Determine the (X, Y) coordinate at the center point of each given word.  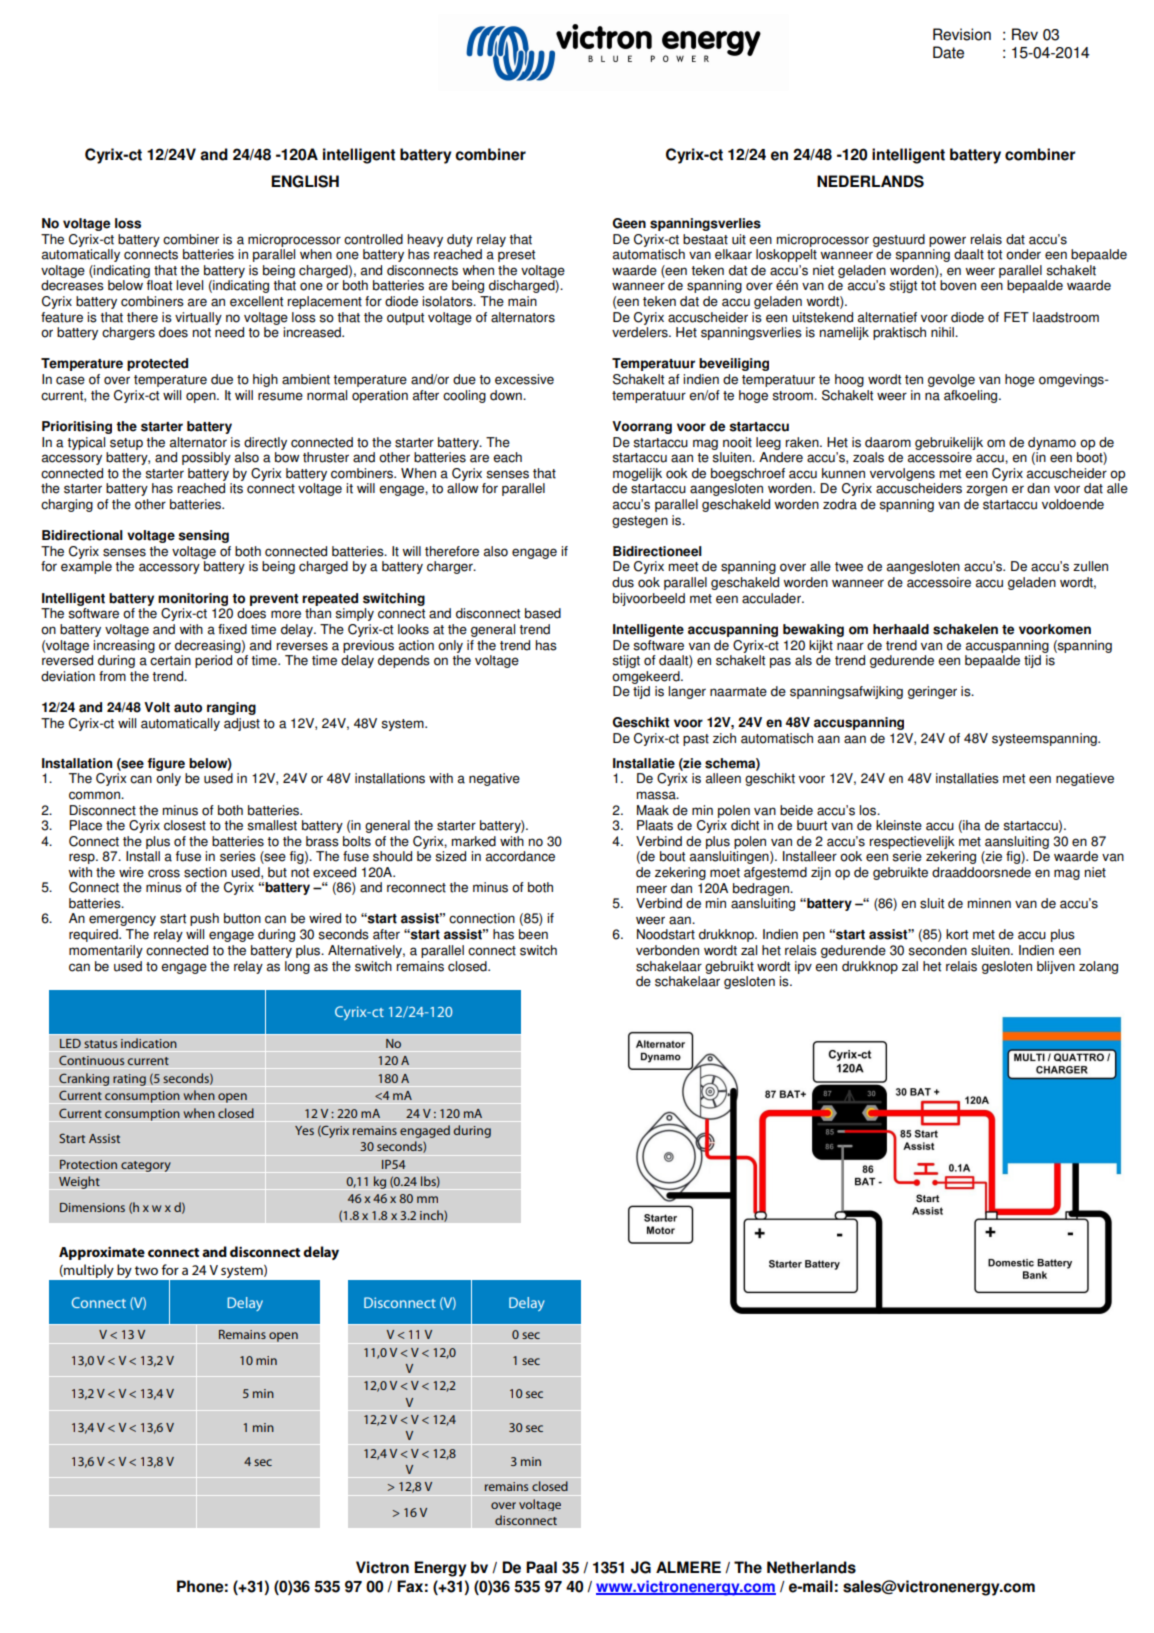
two (146, 1270)
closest (185, 825)
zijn (821, 873)
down (507, 395)
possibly (206, 458)
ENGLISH (305, 181)
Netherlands (811, 1567)
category (146, 1166)
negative (494, 779)
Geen (629, 223)
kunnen (843, 473)
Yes (304, 1130)
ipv (803, 967)
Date (948, 52)
